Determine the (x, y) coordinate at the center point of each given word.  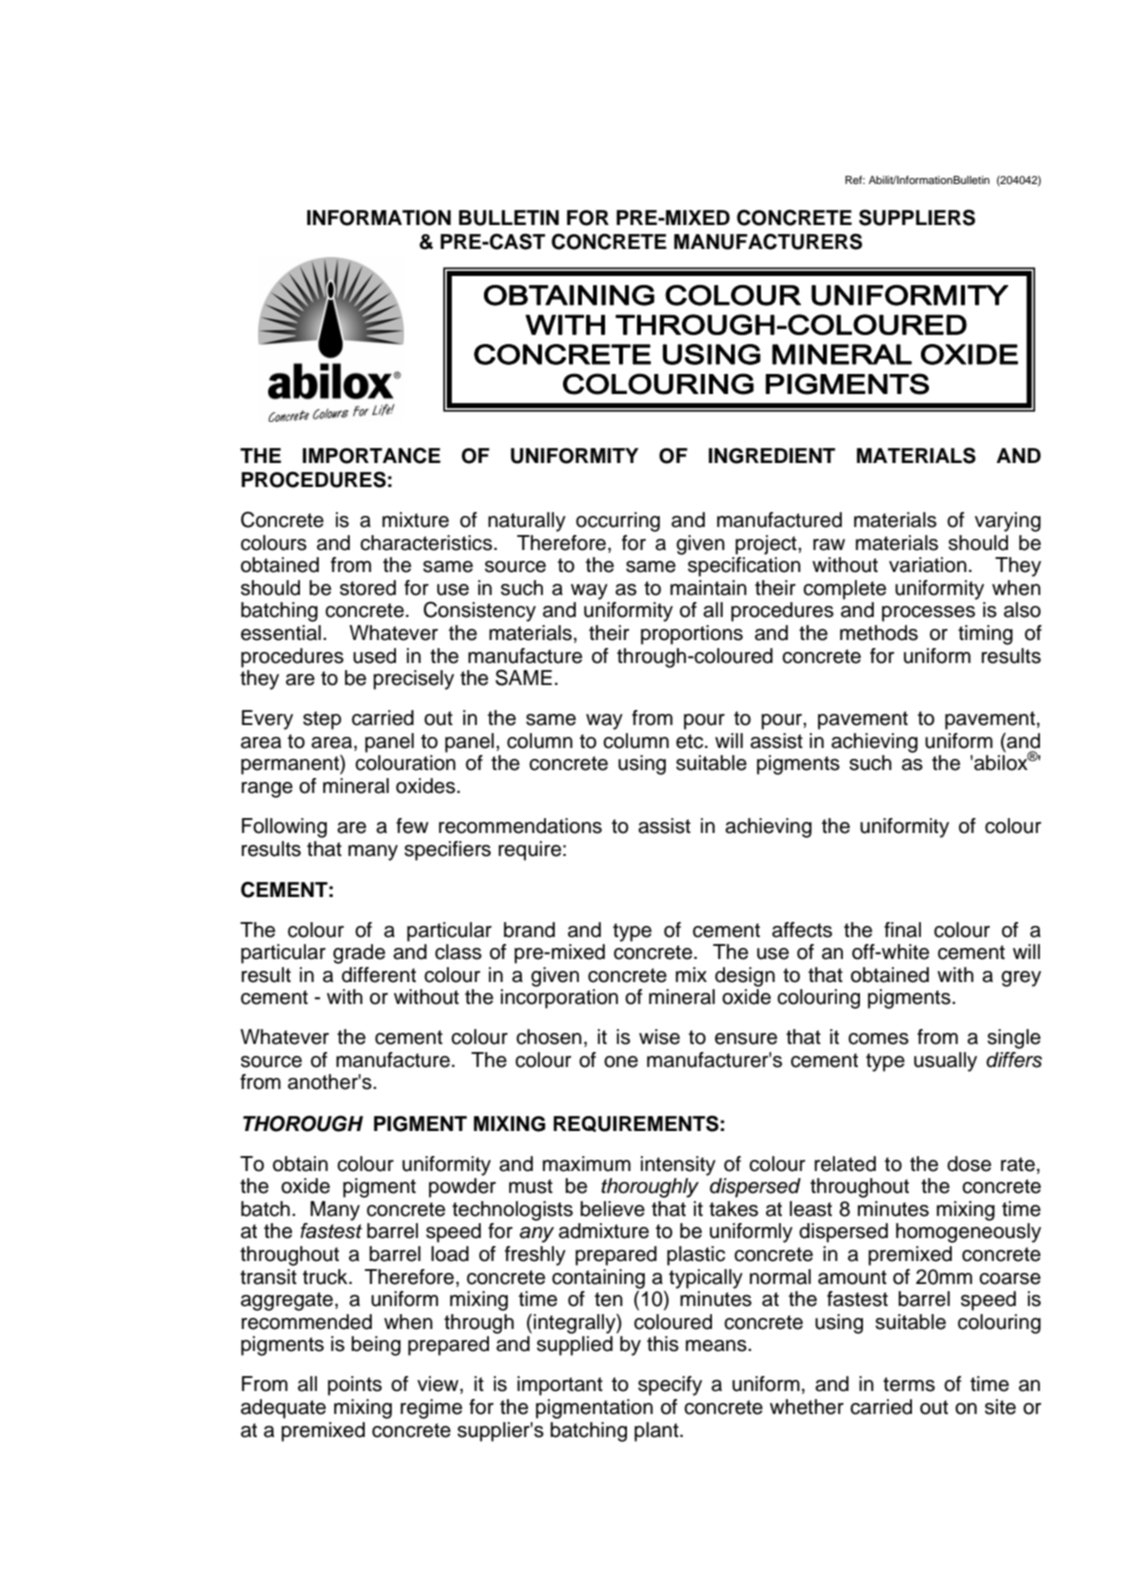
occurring (618, 522)
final (902, 930)
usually (945, 1062)
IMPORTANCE (372, 455)
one (621, 1062)
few (412, 826)
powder (462, 1188)
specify (670, 1386)
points (355, 1386)
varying (1008, 522)
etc (691, 741)
